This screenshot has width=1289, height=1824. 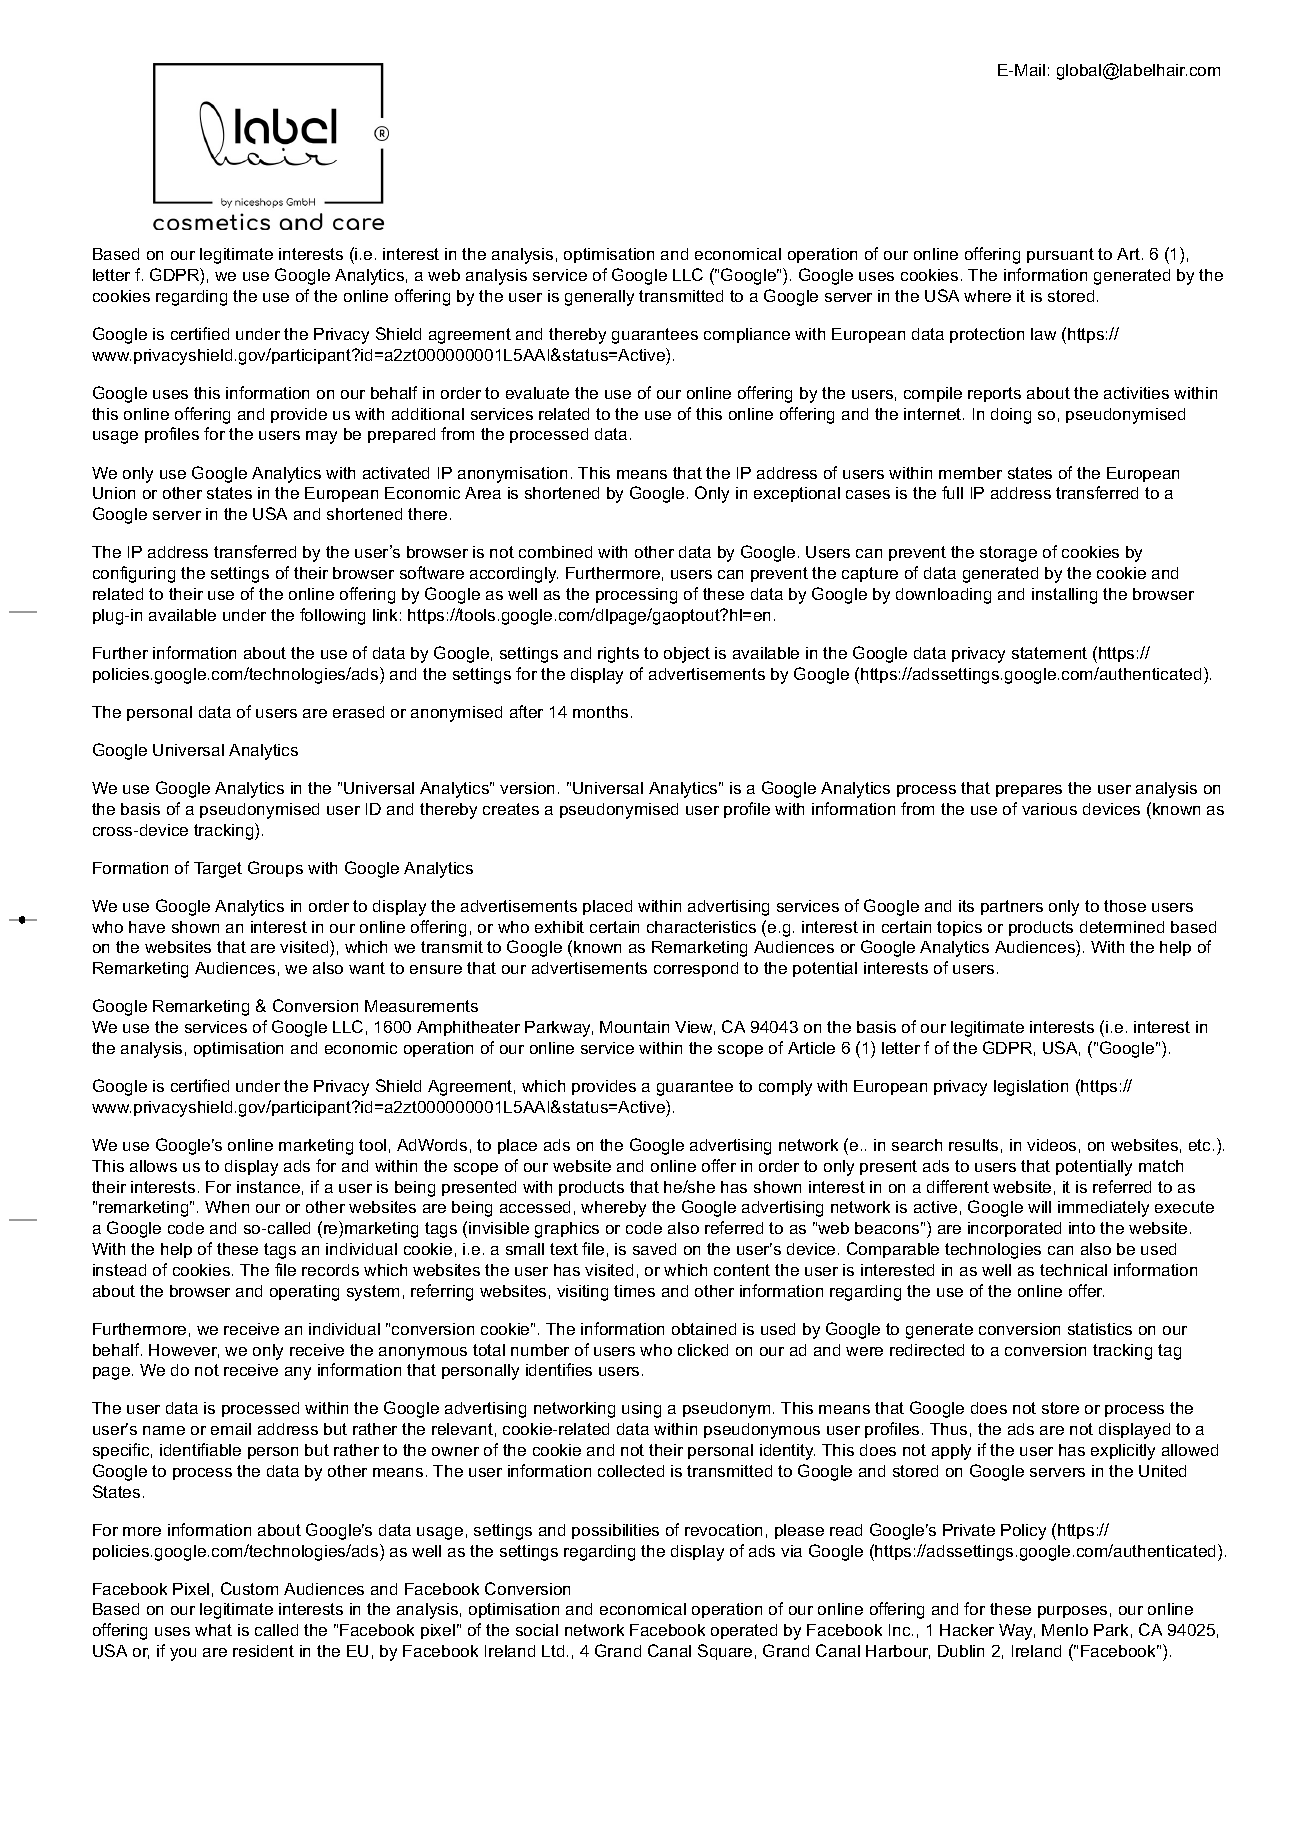 I want to click on generally, so click(x=599, y=298).
